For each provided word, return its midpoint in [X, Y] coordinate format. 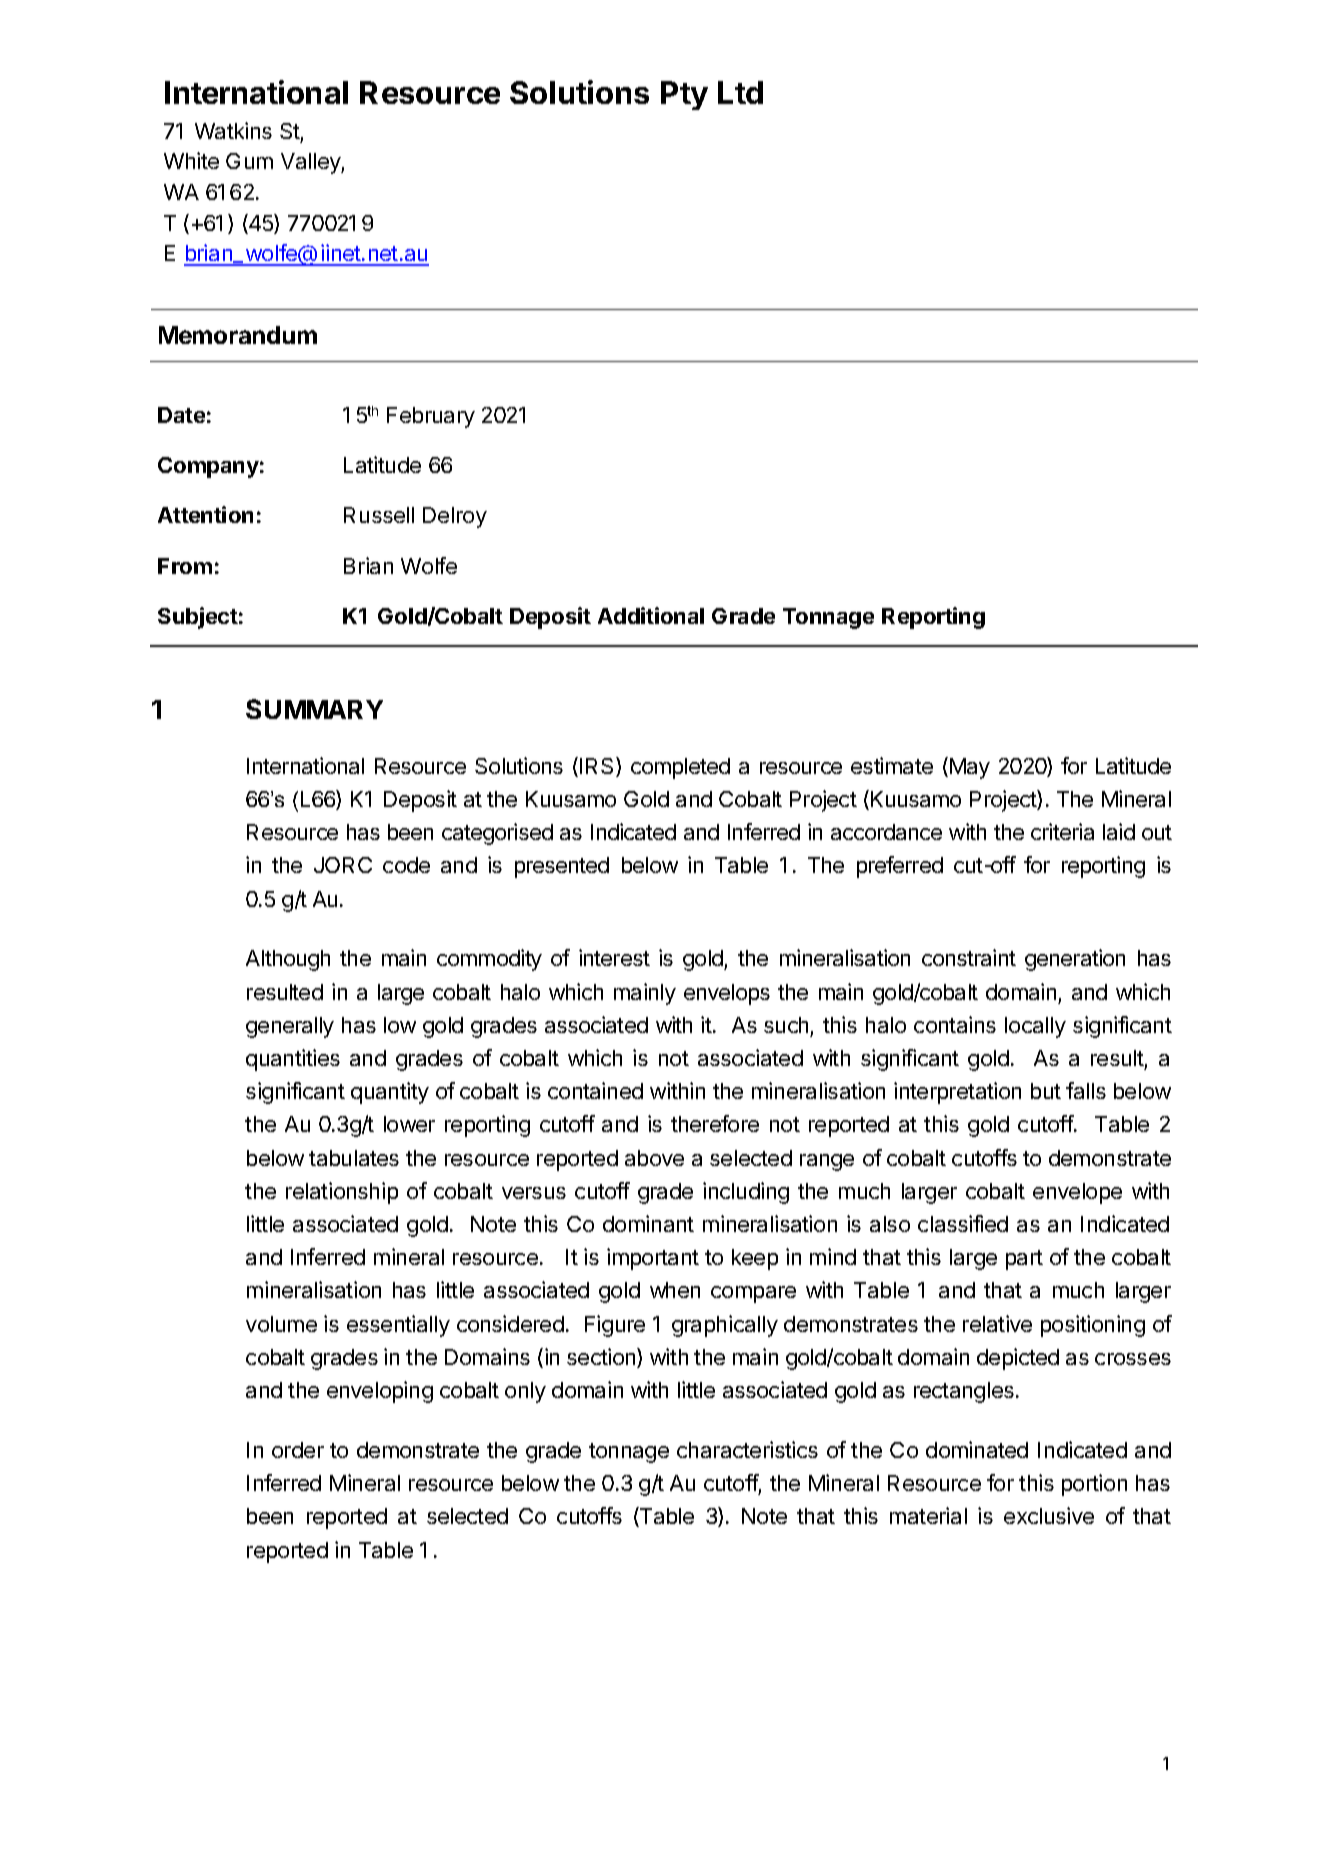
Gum [249, 161]
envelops [727, 994]
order [298, 1450]
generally [290, 1027]
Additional [651, 615]
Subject [198, 618]
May [970, 768]
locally [1035, 1027]
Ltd [740, 92]
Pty [684, 95]
